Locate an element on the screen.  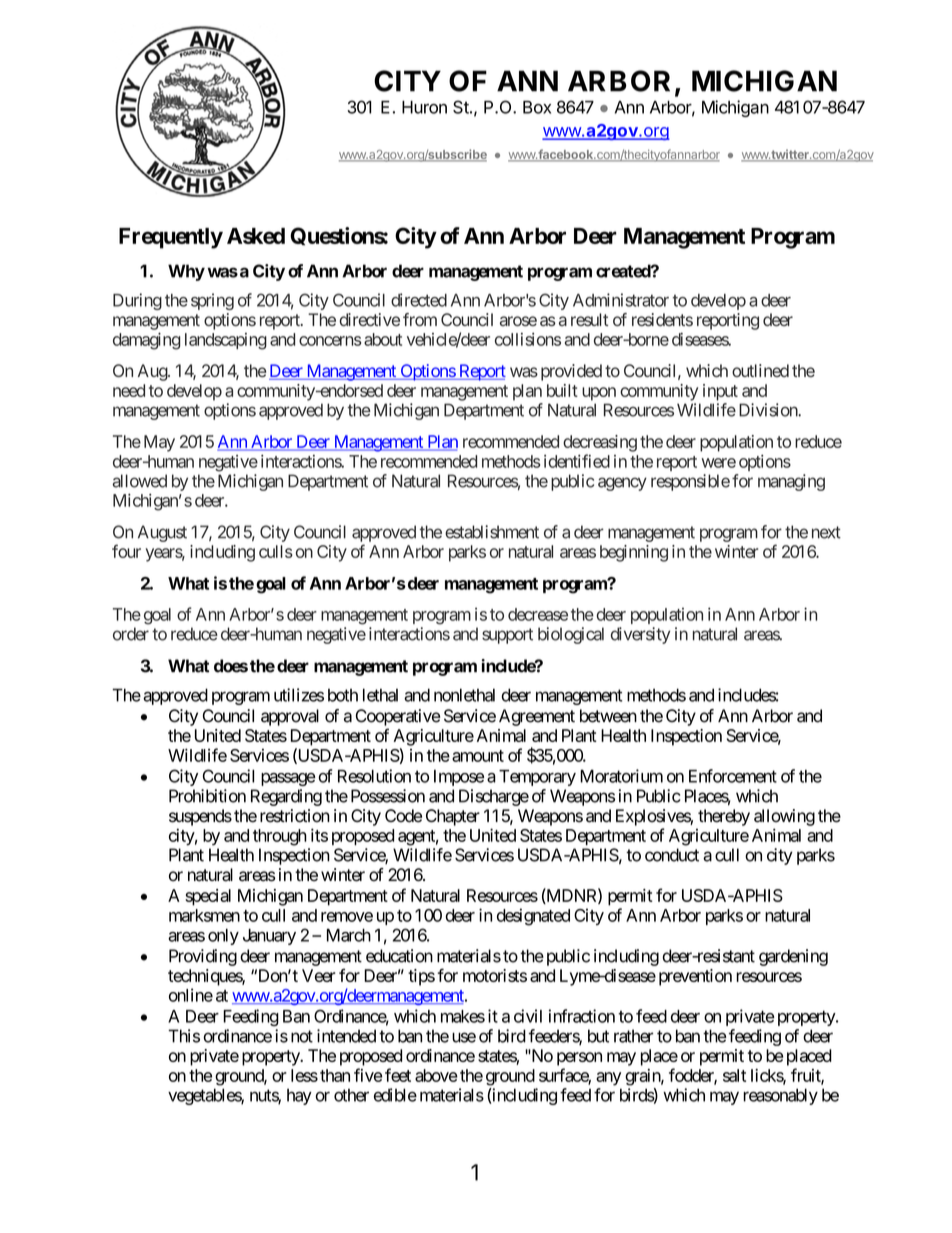
Huron is located at coordinates (424, 107).
